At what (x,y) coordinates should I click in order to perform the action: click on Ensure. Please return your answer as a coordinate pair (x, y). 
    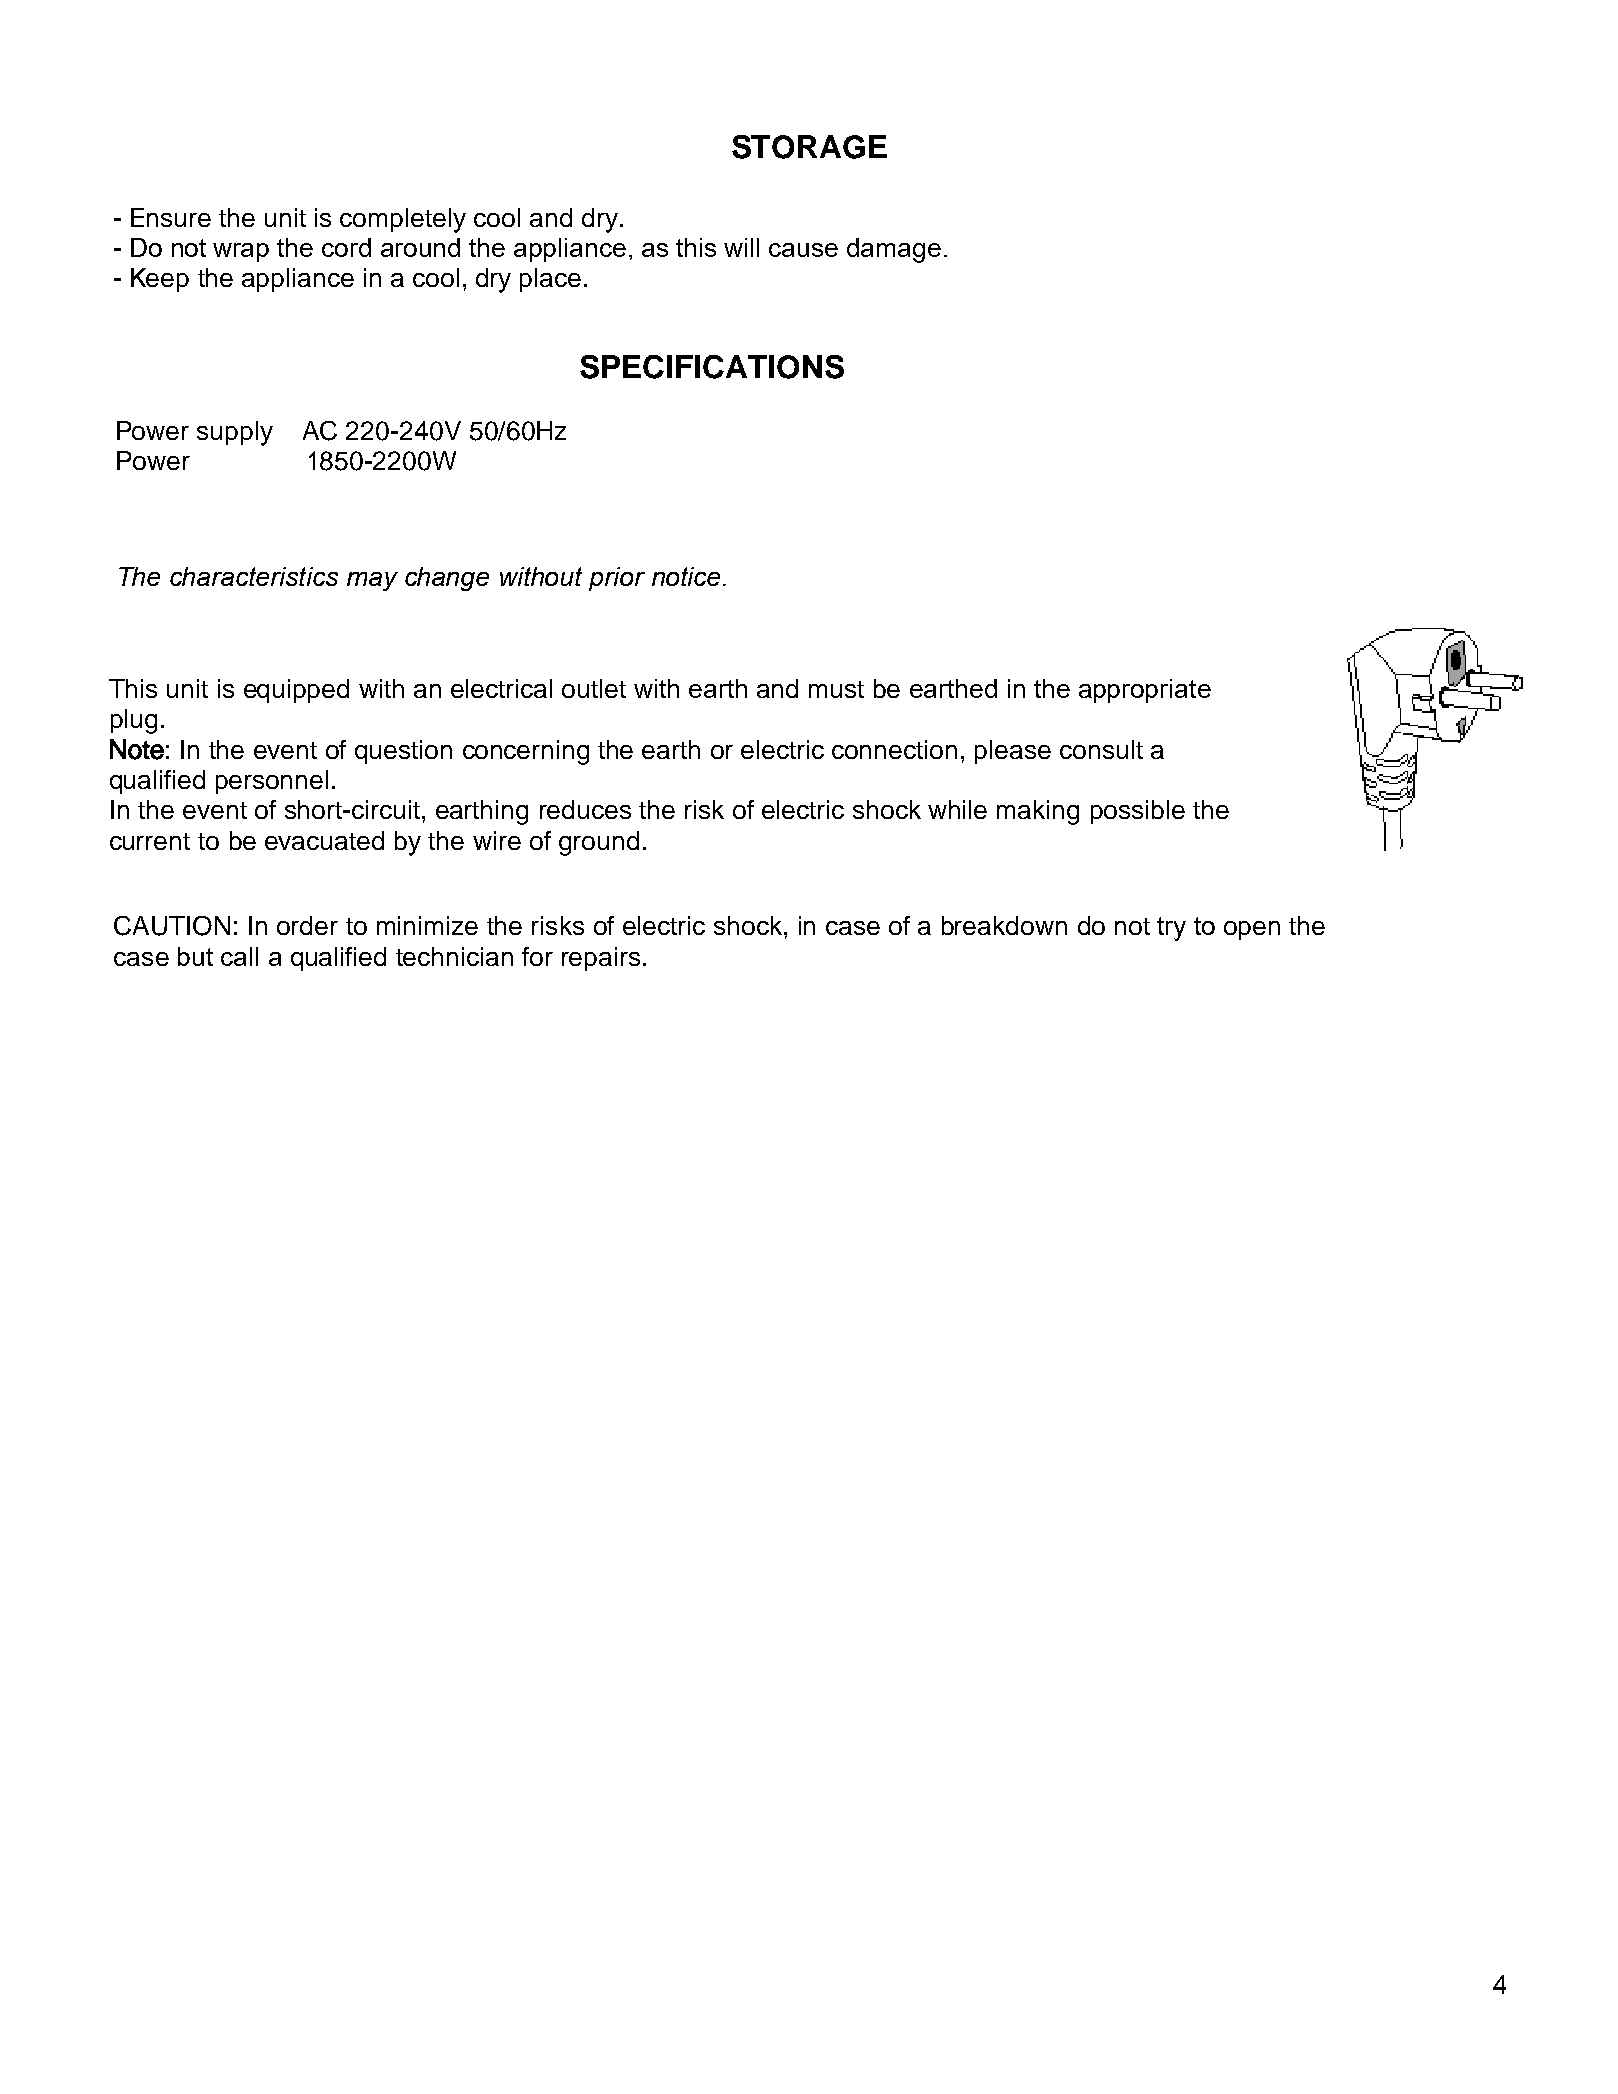
    Looking at the image, I should click on (171, 217).
